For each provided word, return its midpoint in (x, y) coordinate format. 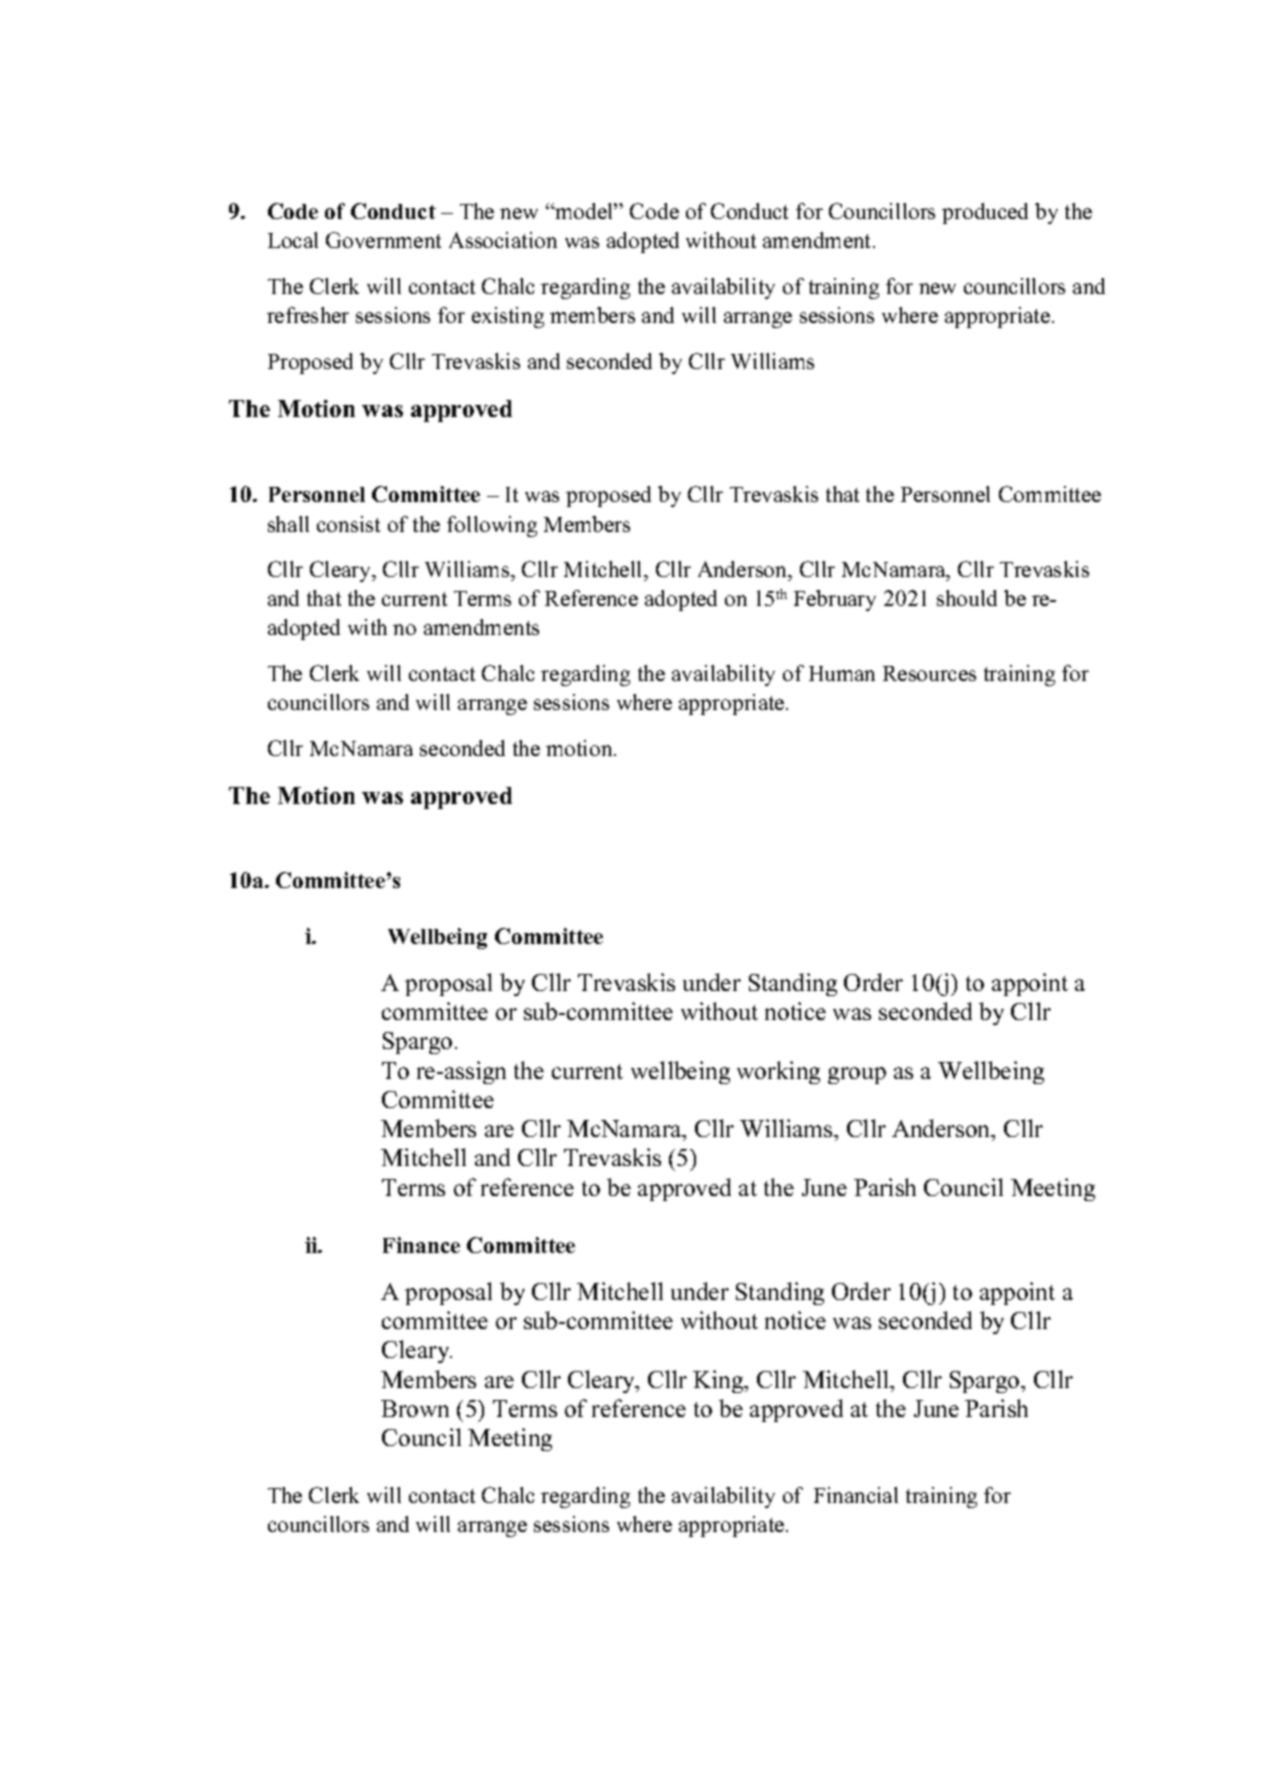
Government (383, 240)
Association (503, 240)
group (857, 1075)
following (492, 526)
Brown (415, 1408)
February (835, 600)
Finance (421, 1245)
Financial (856, 1495)
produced (985, 213)
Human (842, 673)
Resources (929, 673)
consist (348, 524)
